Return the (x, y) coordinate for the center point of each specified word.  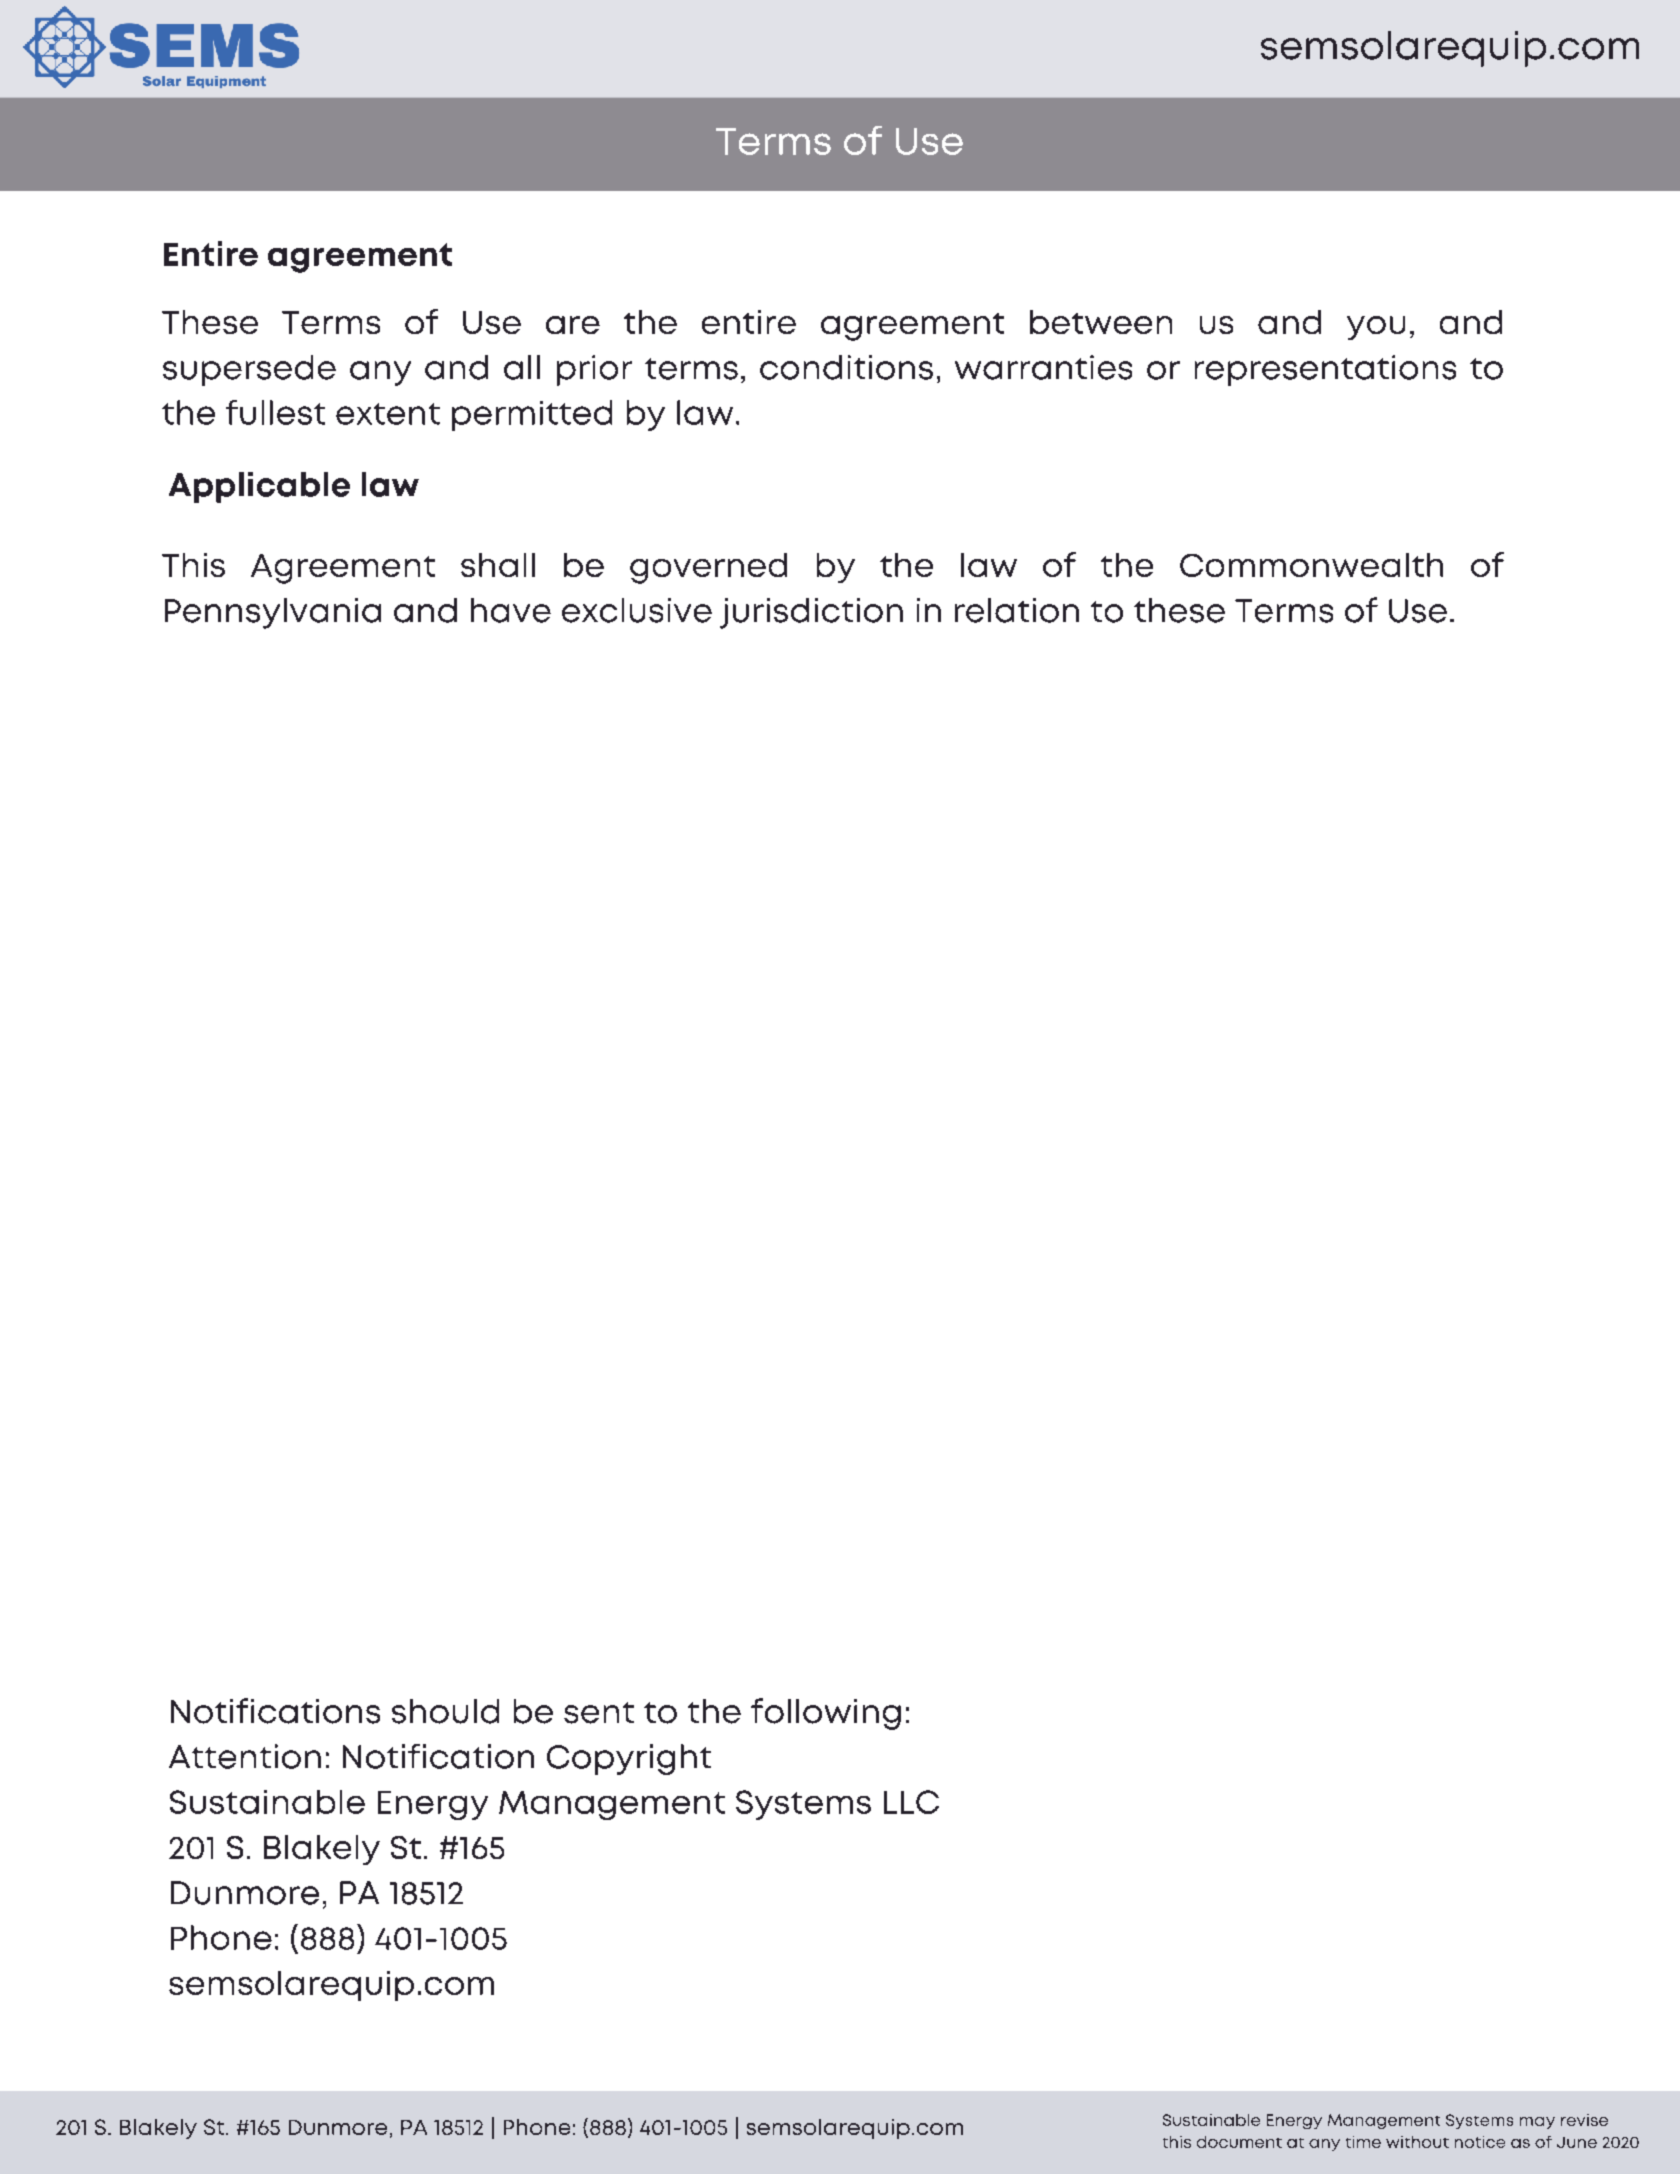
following (826, 1714)
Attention (245, 1756)
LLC (911, 1802)
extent (388, 414)
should (445, 1711)
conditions (846, 367)
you (1376, 328)
